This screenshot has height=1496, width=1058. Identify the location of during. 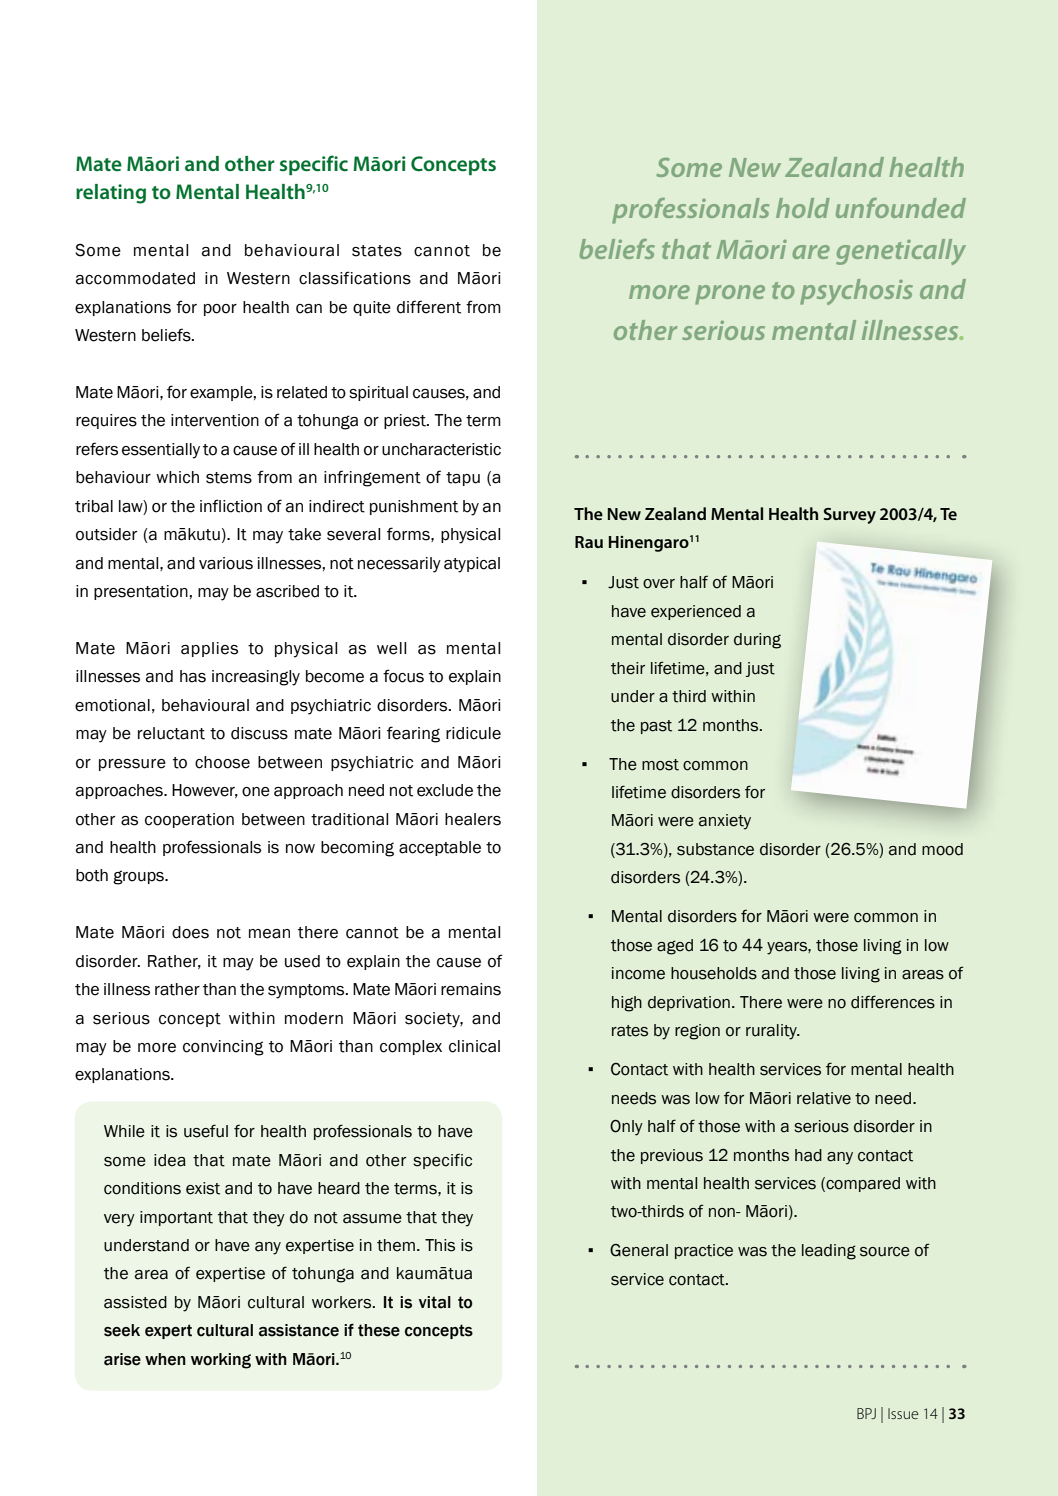
(757, 641).
